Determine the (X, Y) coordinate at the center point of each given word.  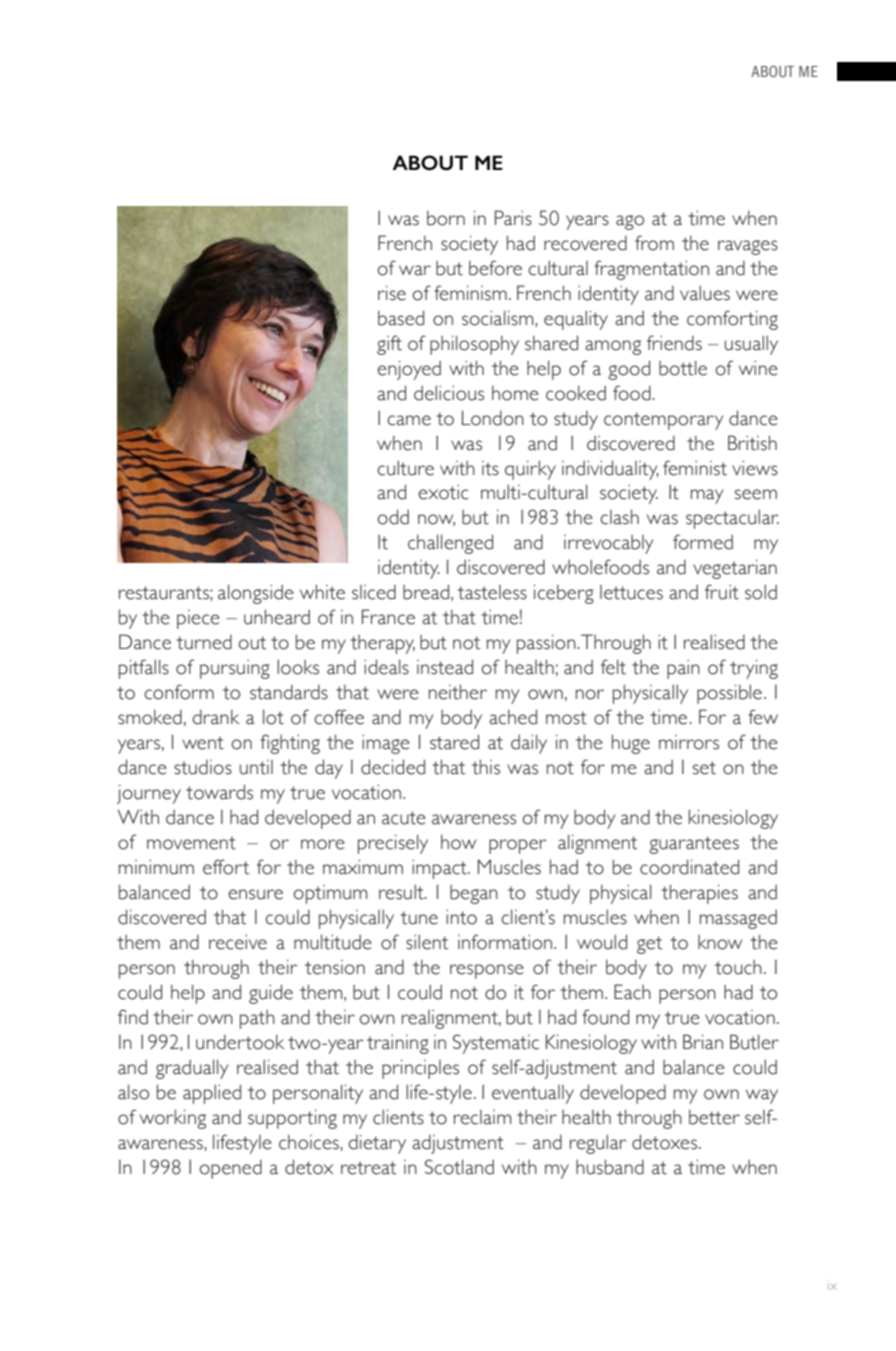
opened (230, 1169)
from (654, 243)
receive (238, 942)
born (446, 218)
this (486, 767)
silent (427, 942)
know (720, 942)
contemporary (663, 421)
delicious (449, 393)
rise (392, 293)
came (409, 420)
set (704, 768)
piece (198, 619)
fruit (722, 592)
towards (219, 792)
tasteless (492, 592)
